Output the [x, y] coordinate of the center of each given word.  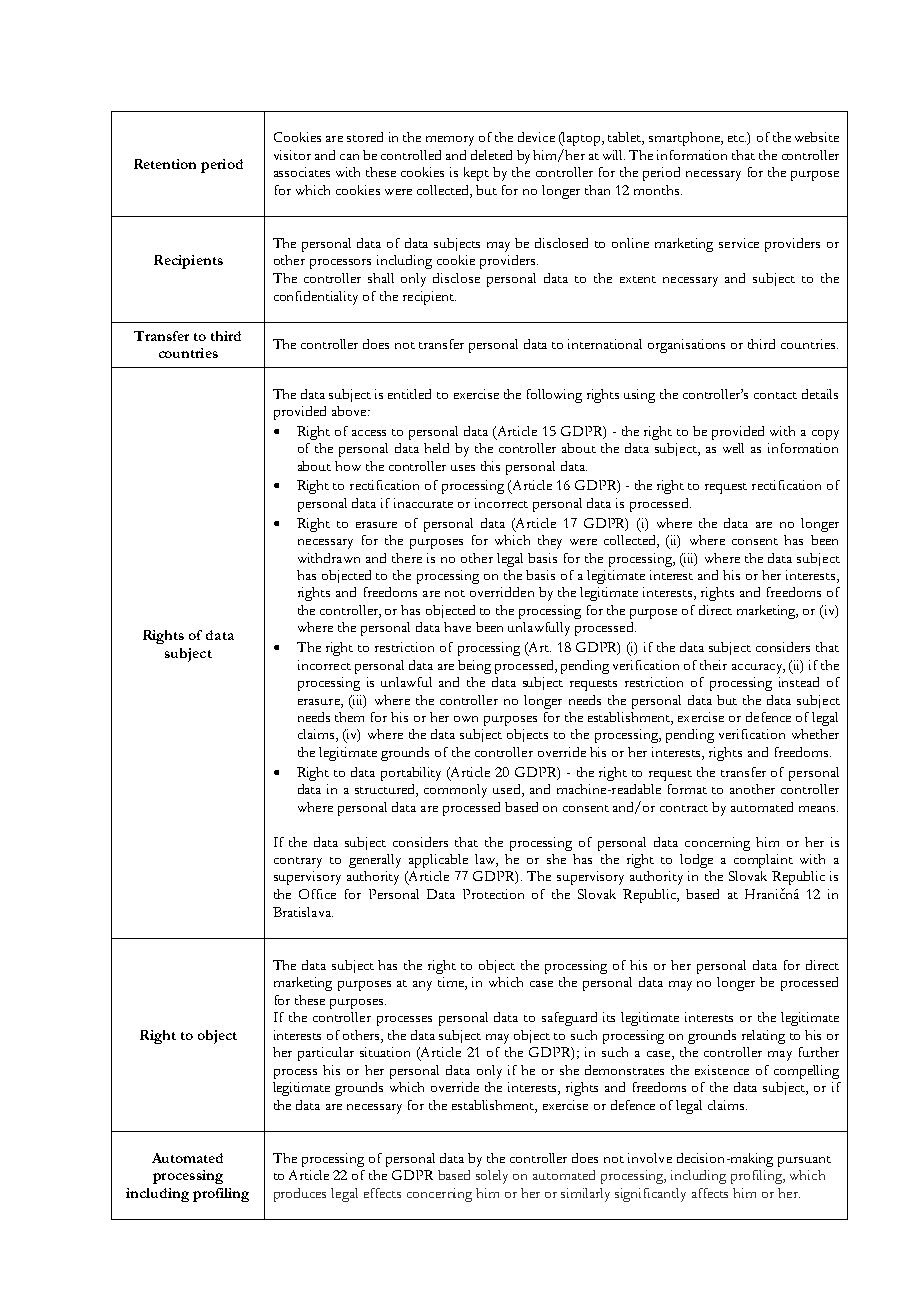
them [349, 717]
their [713, 665]
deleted [491, 155]
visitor [292, 155]
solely [492, 1177]
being [474, 667]
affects [710, 1193]
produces [300, 1195]
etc [737, 138]
